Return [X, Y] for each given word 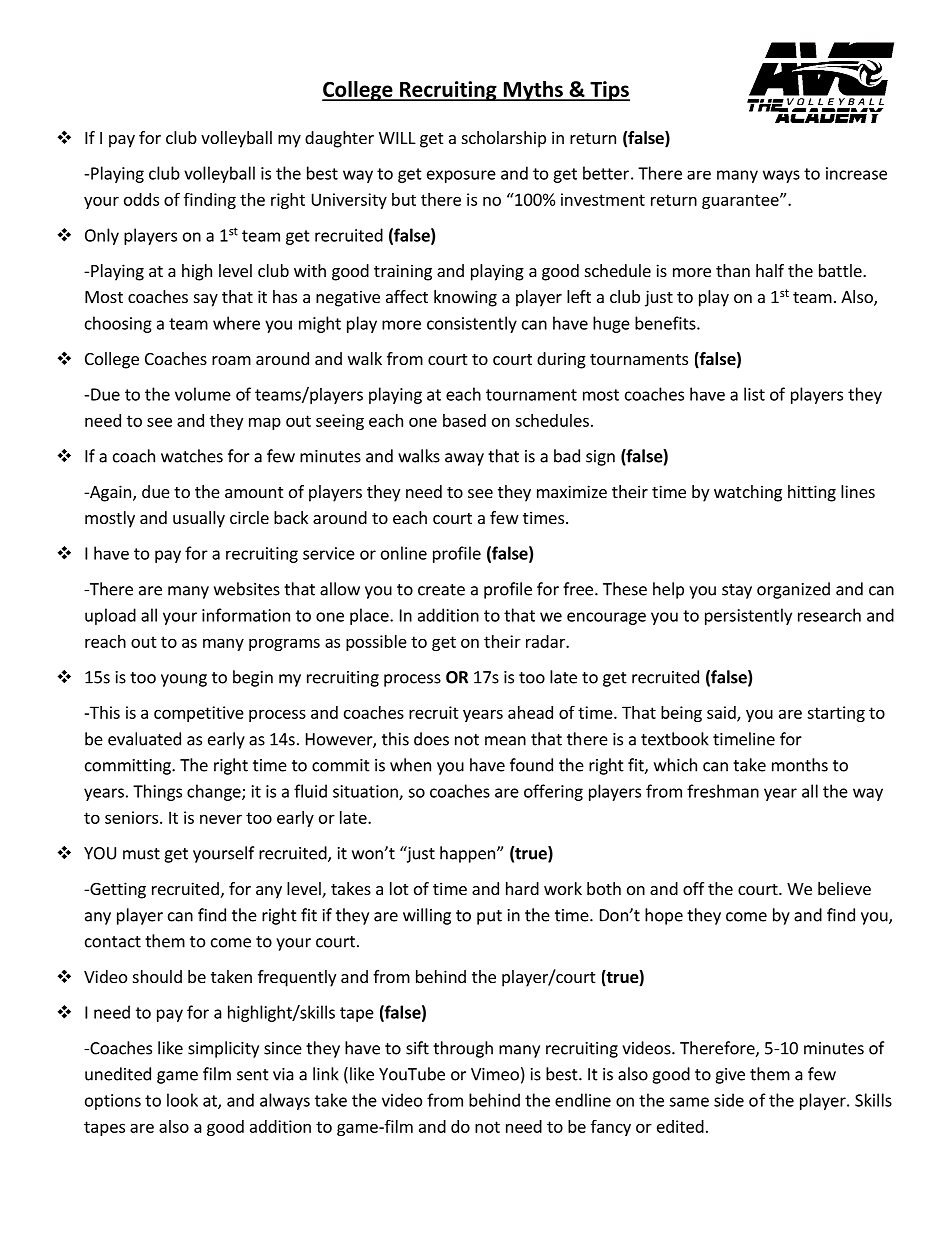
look [182, 1100]
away [464, 459]
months [800, 765]
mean [505, 741]
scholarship [504, 139]
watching [748, 493]
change [215, 792]
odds [141, 199]
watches [192, 456]
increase [856, 173]
